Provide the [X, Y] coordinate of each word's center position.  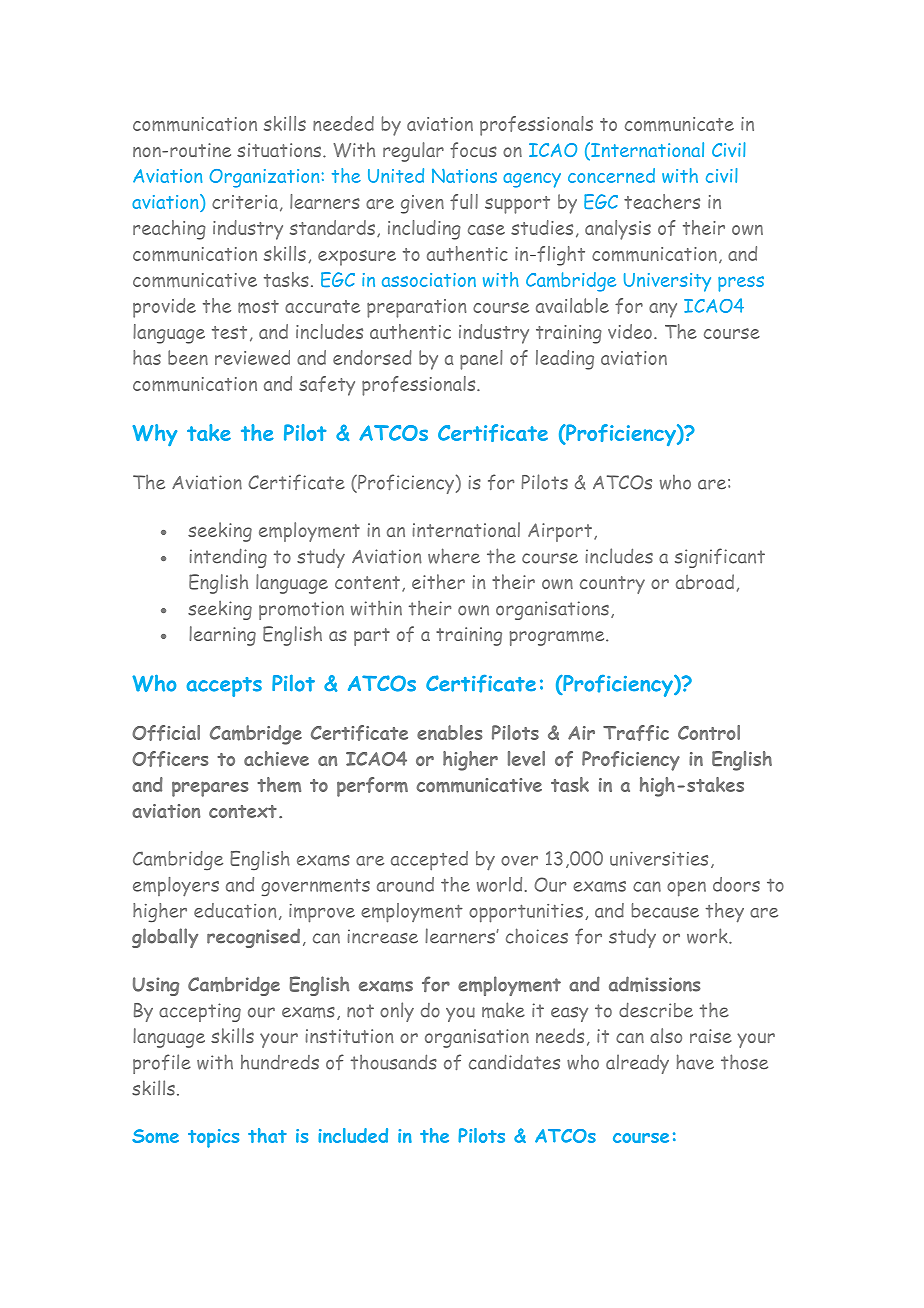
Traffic [636, 733]
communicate [679, 124]
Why [155, 435]
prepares [210, 789]
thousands [394, 1062]
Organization [264, 178]
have [695, 1062]
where [454, 556]
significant [720, 558]
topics [213, 1138]
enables [449, 732]
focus [473, 150]
